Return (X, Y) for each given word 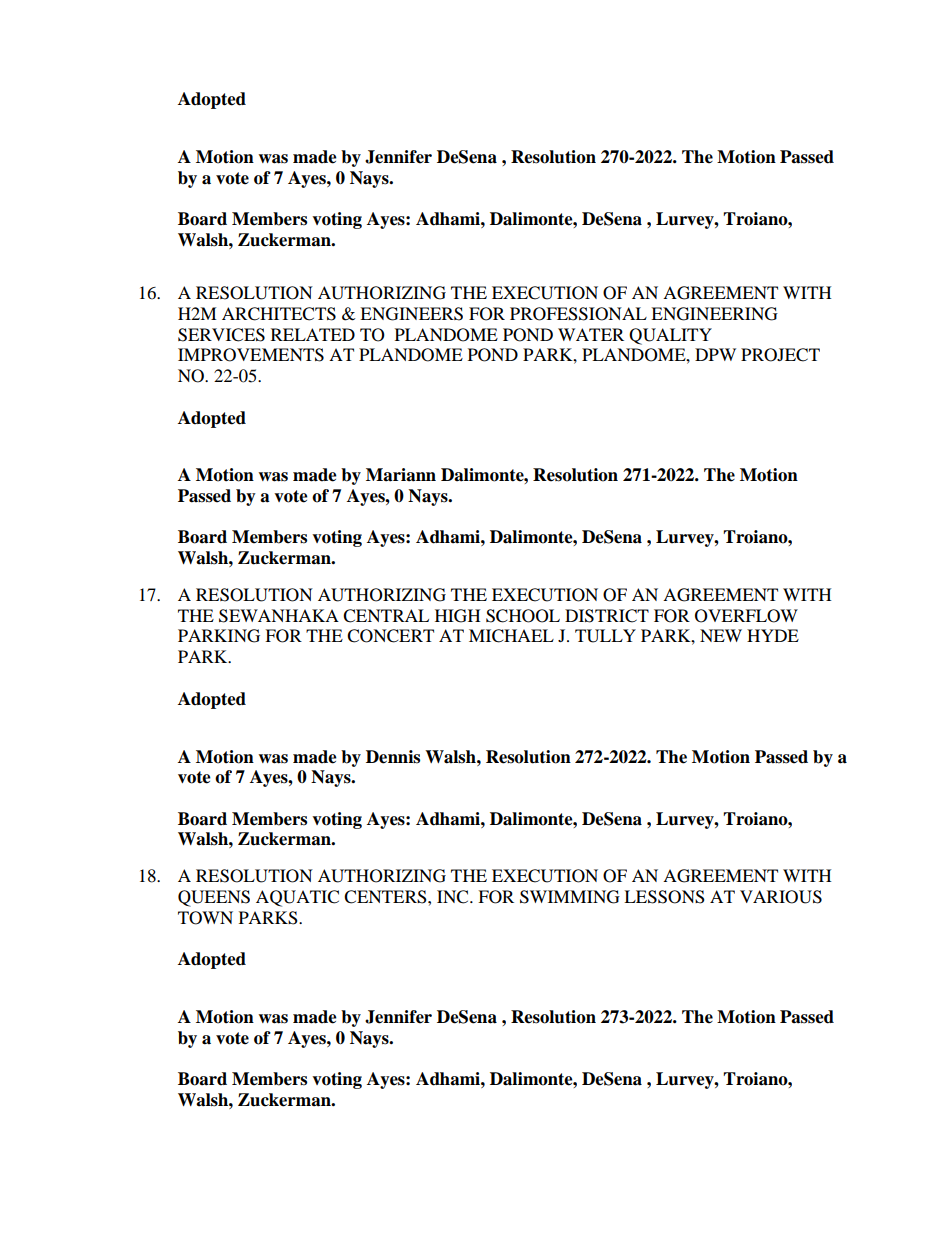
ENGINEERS (411, 314)
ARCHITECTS (279, 314)
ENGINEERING (714, 314)
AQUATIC (297, 898)
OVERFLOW (746, 616)
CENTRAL (386, 616)
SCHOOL (523, 616)
